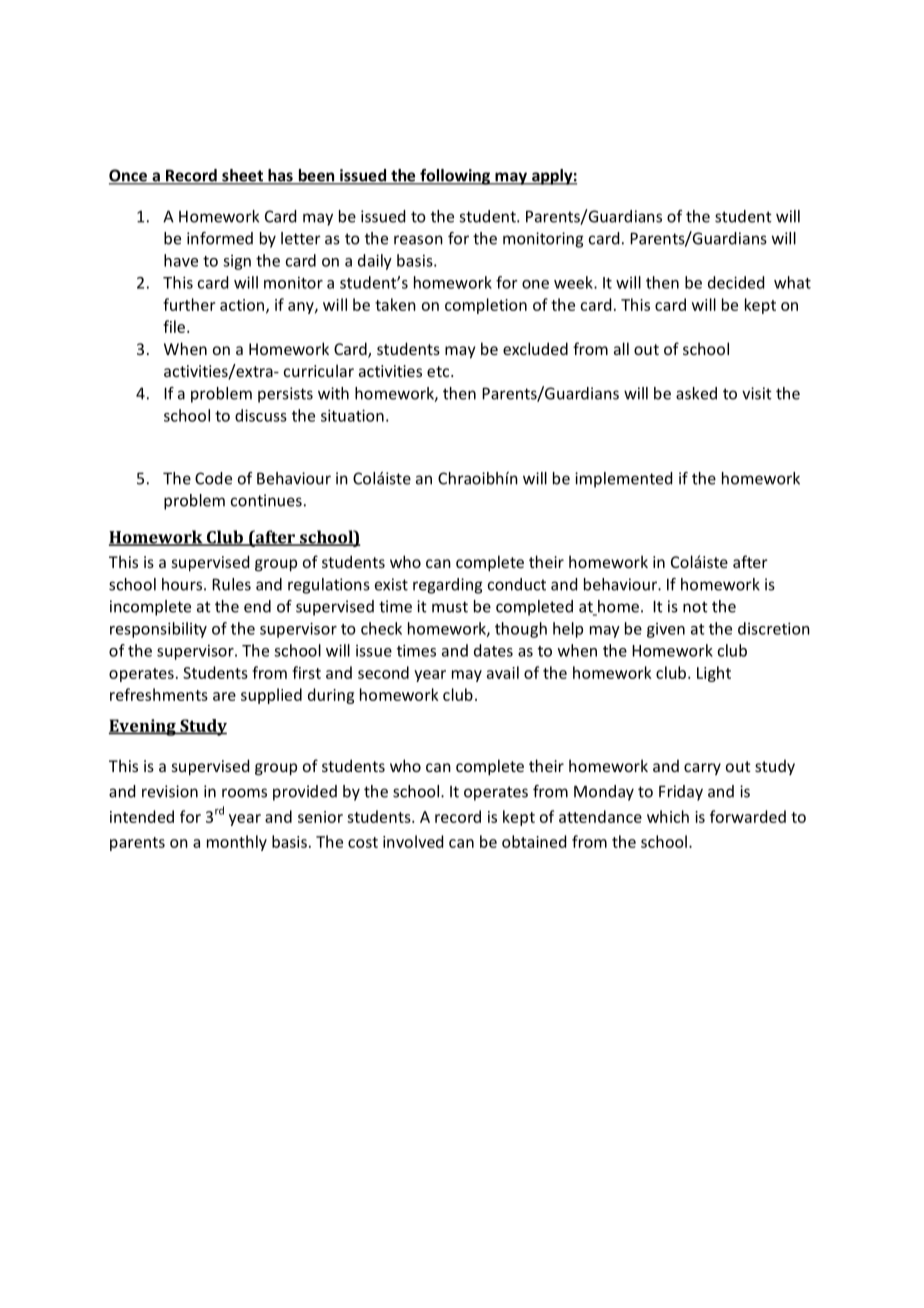 The width and height of the screenshot is (924, 1308). I want to click on sheet, so click(242, 176).
